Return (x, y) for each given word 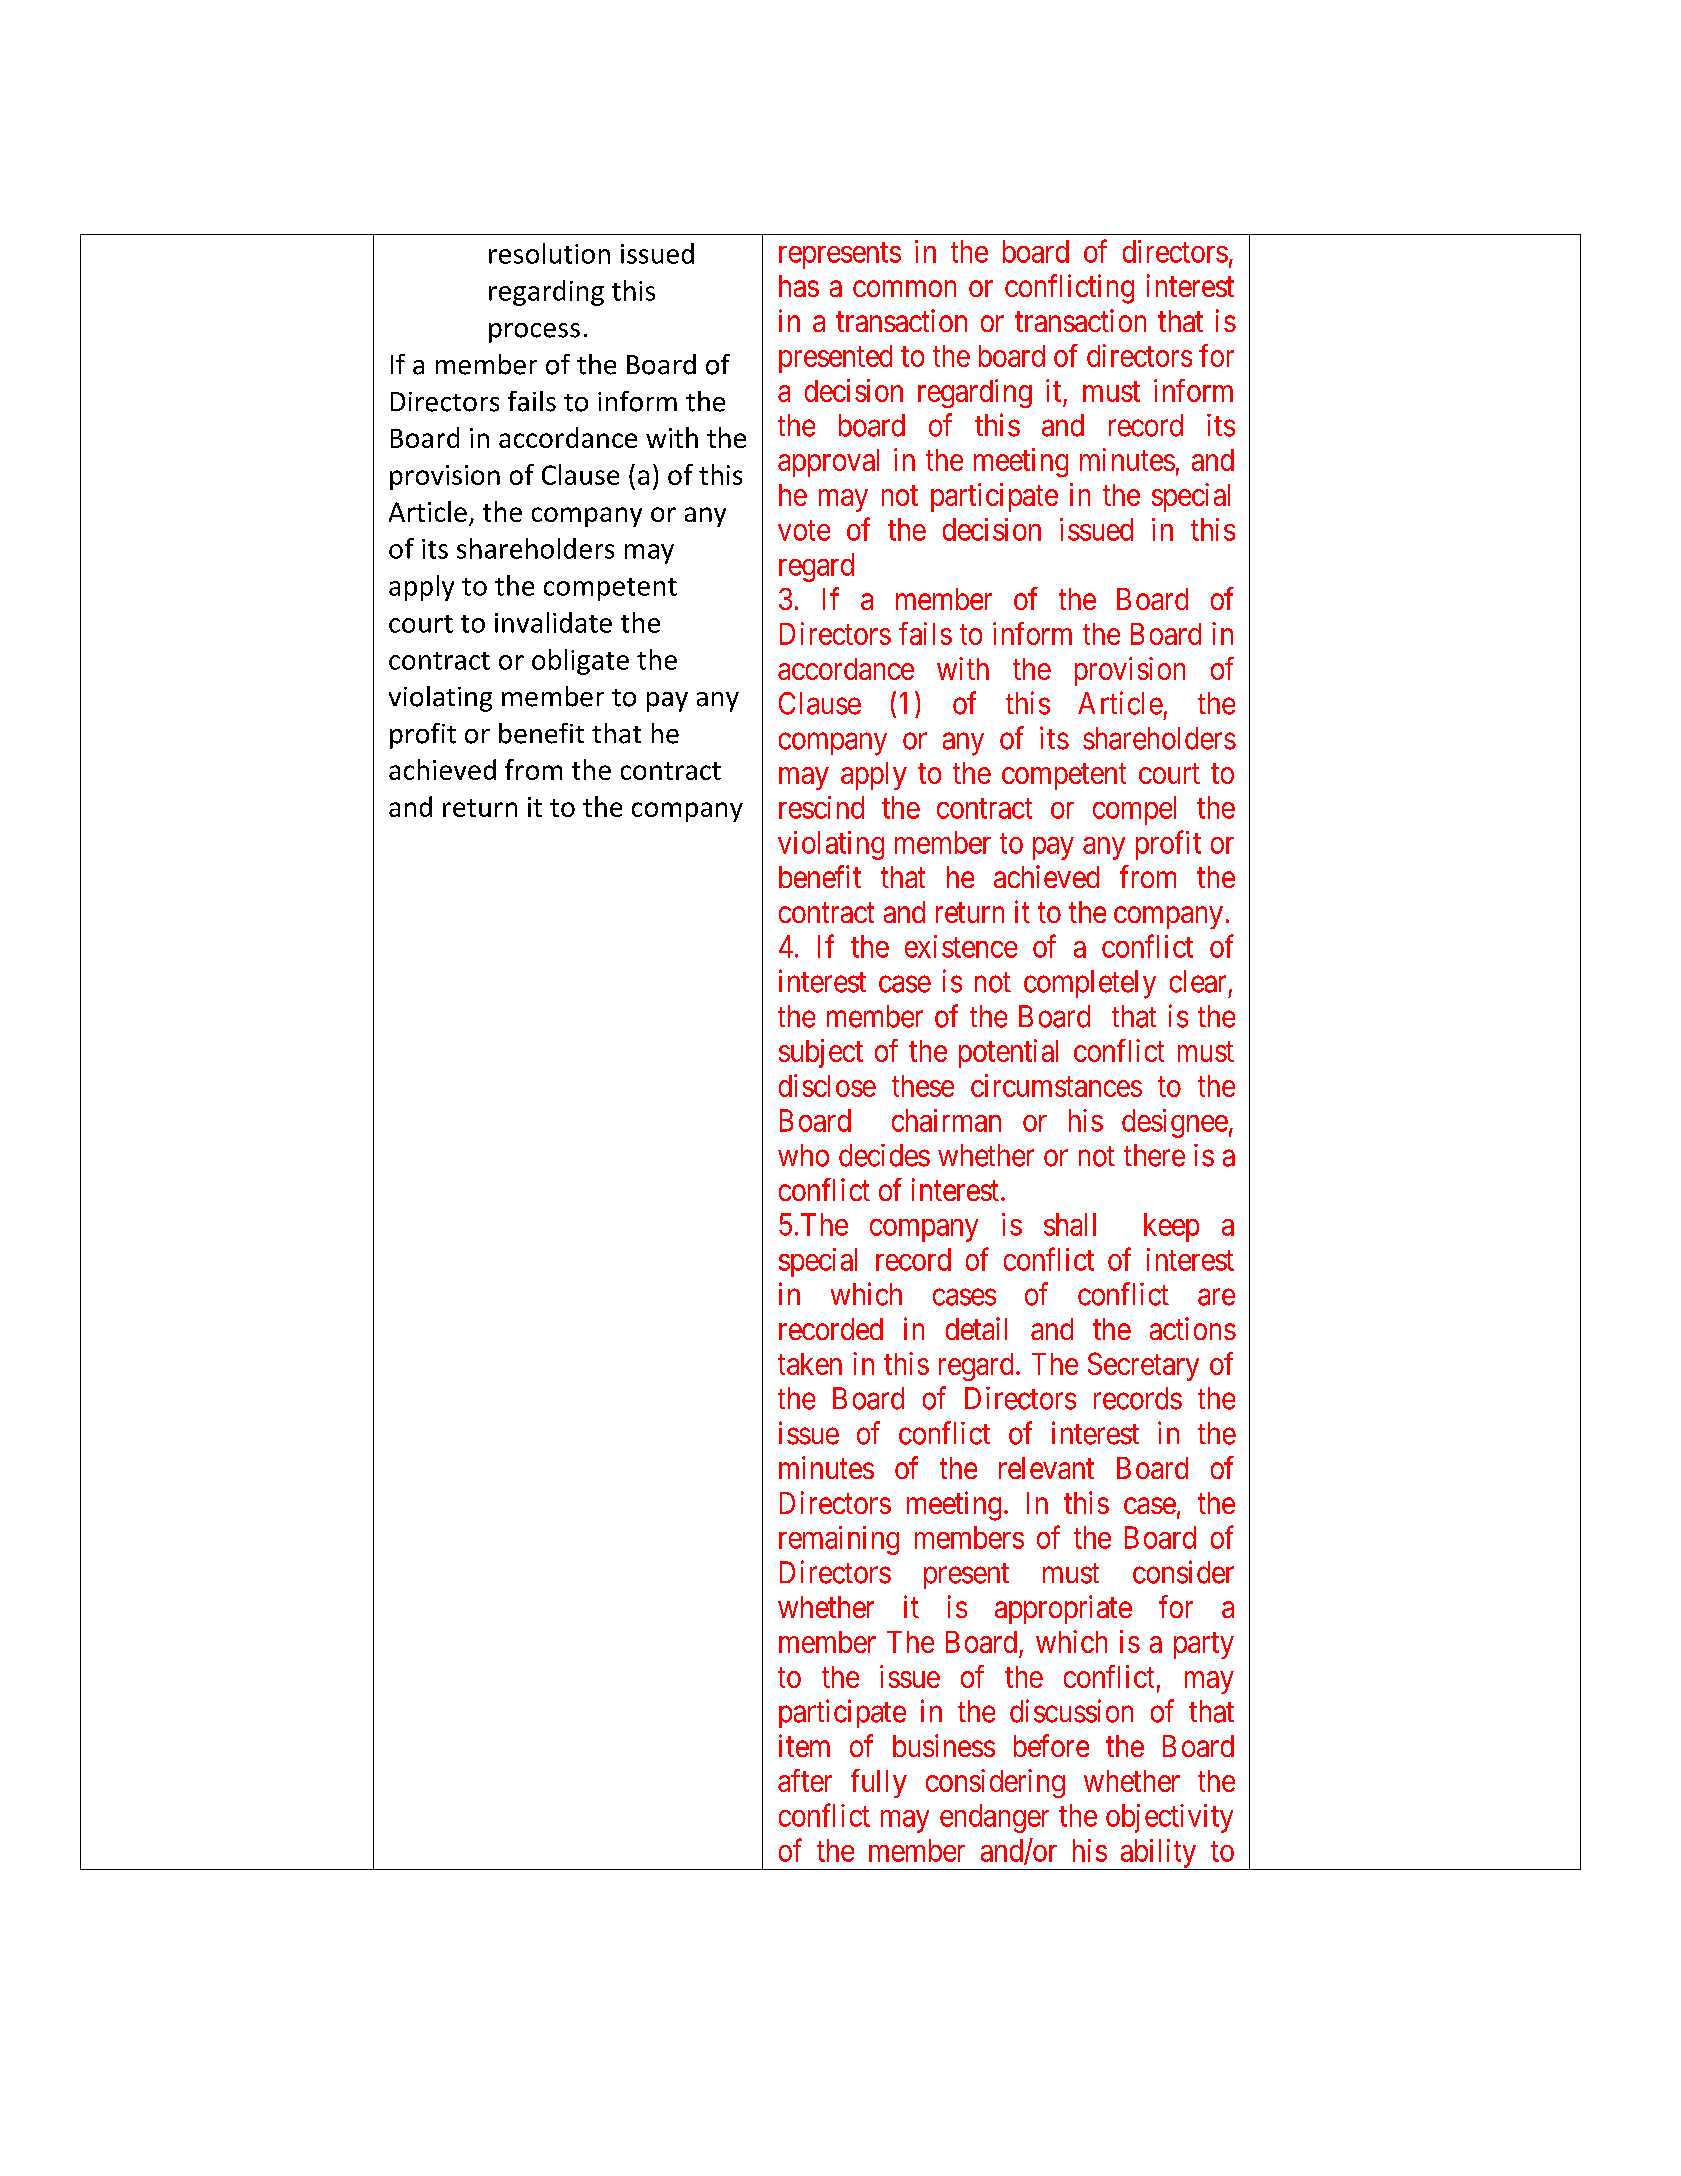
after (805, 1780)
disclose (827, 1085)
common (904, 289)
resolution (549, 253)
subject (821, 1053)
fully (879, 1783)
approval (828, 463)
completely (1090, 984)
